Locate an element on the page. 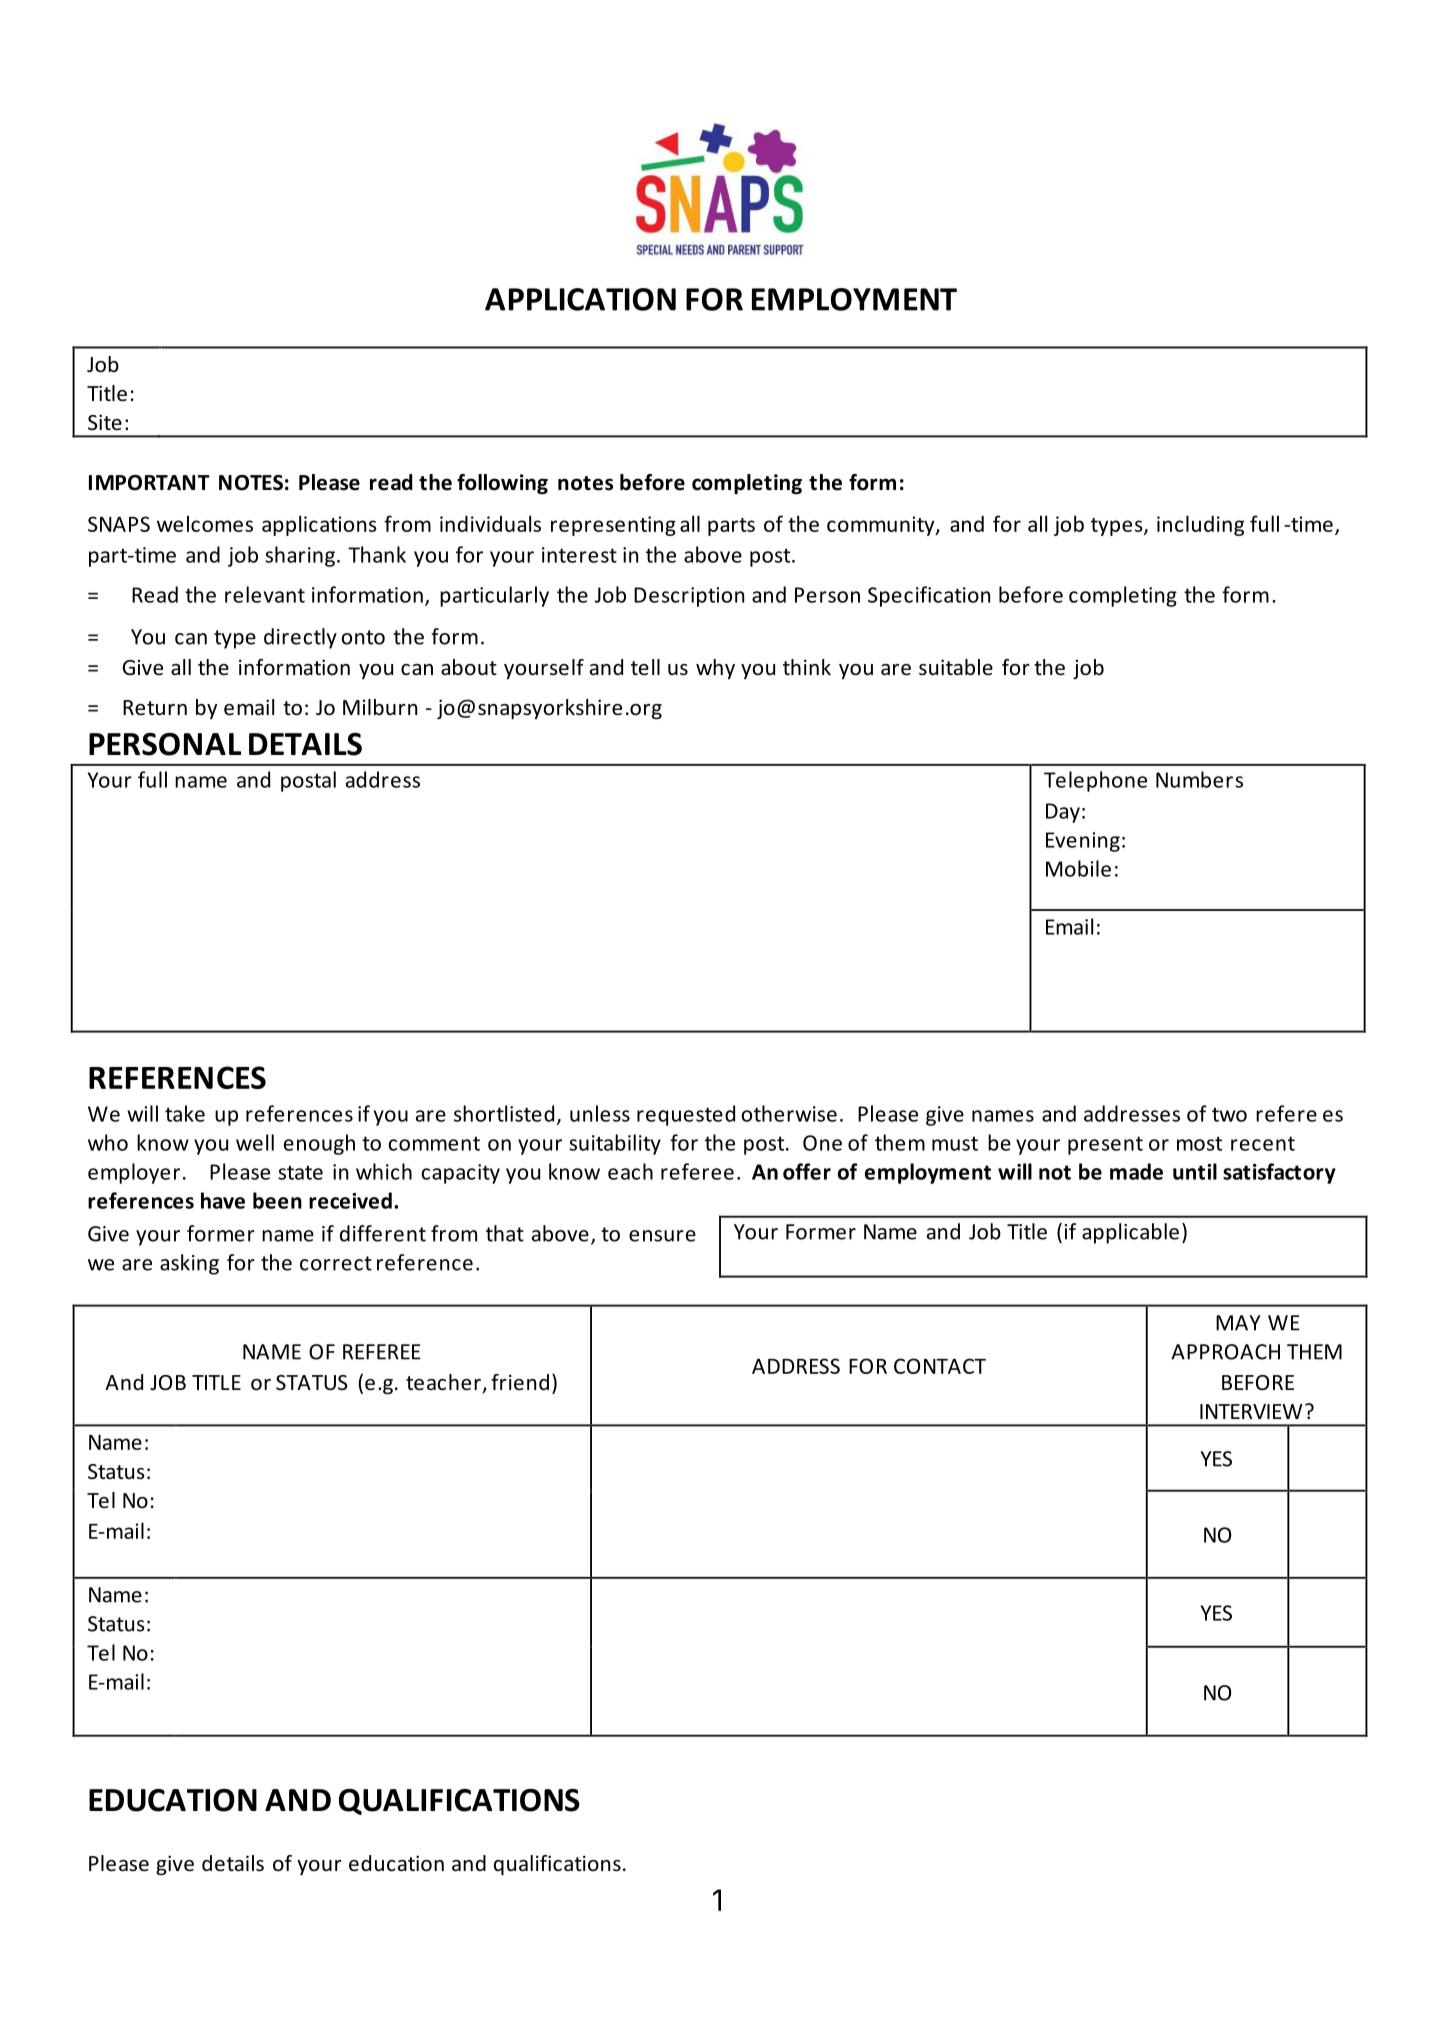 The height and width of the page is (2036, 1440). CONTACT is located at coordinates (940, 1366).
